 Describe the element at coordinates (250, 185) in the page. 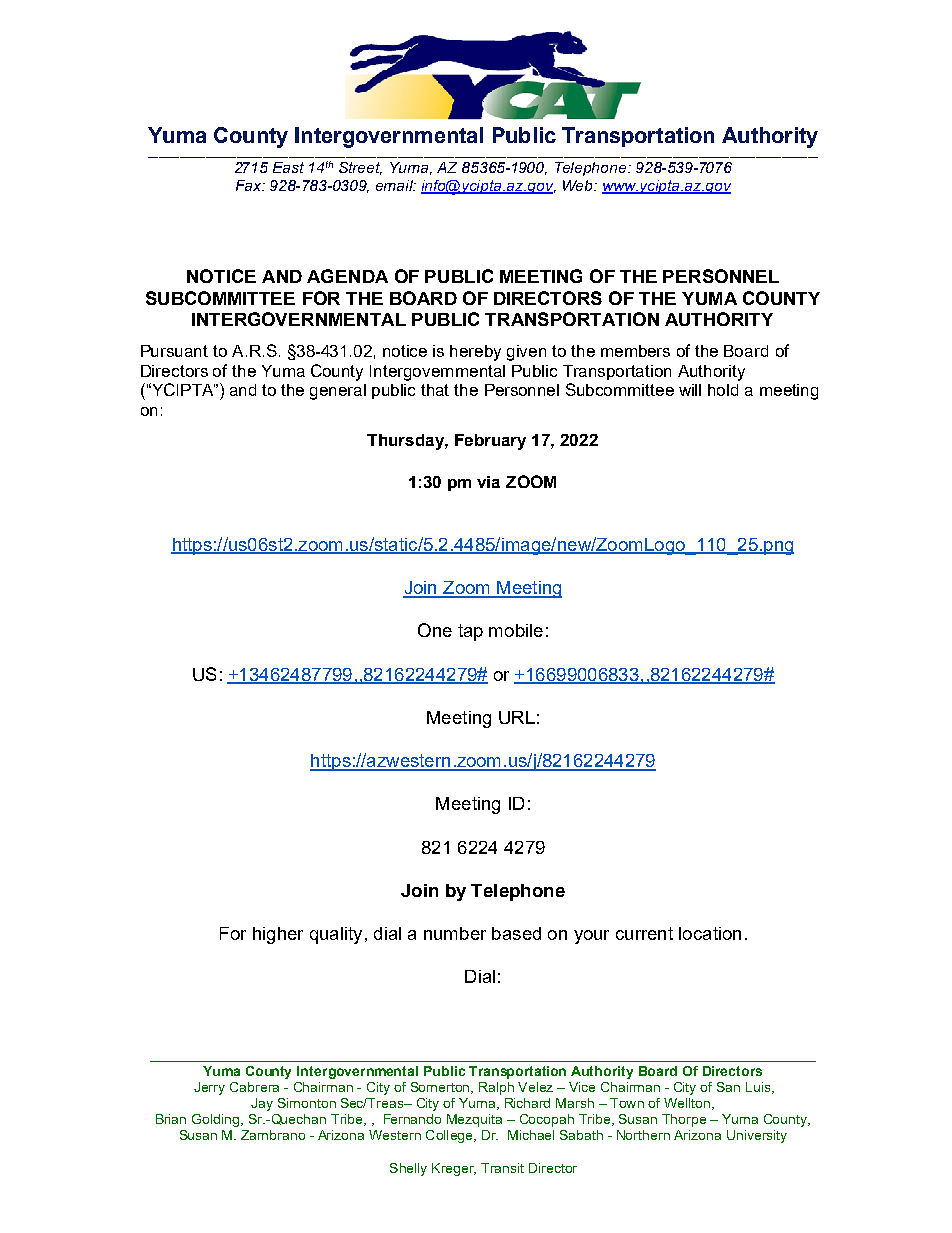

I see `Fax` at that location.
